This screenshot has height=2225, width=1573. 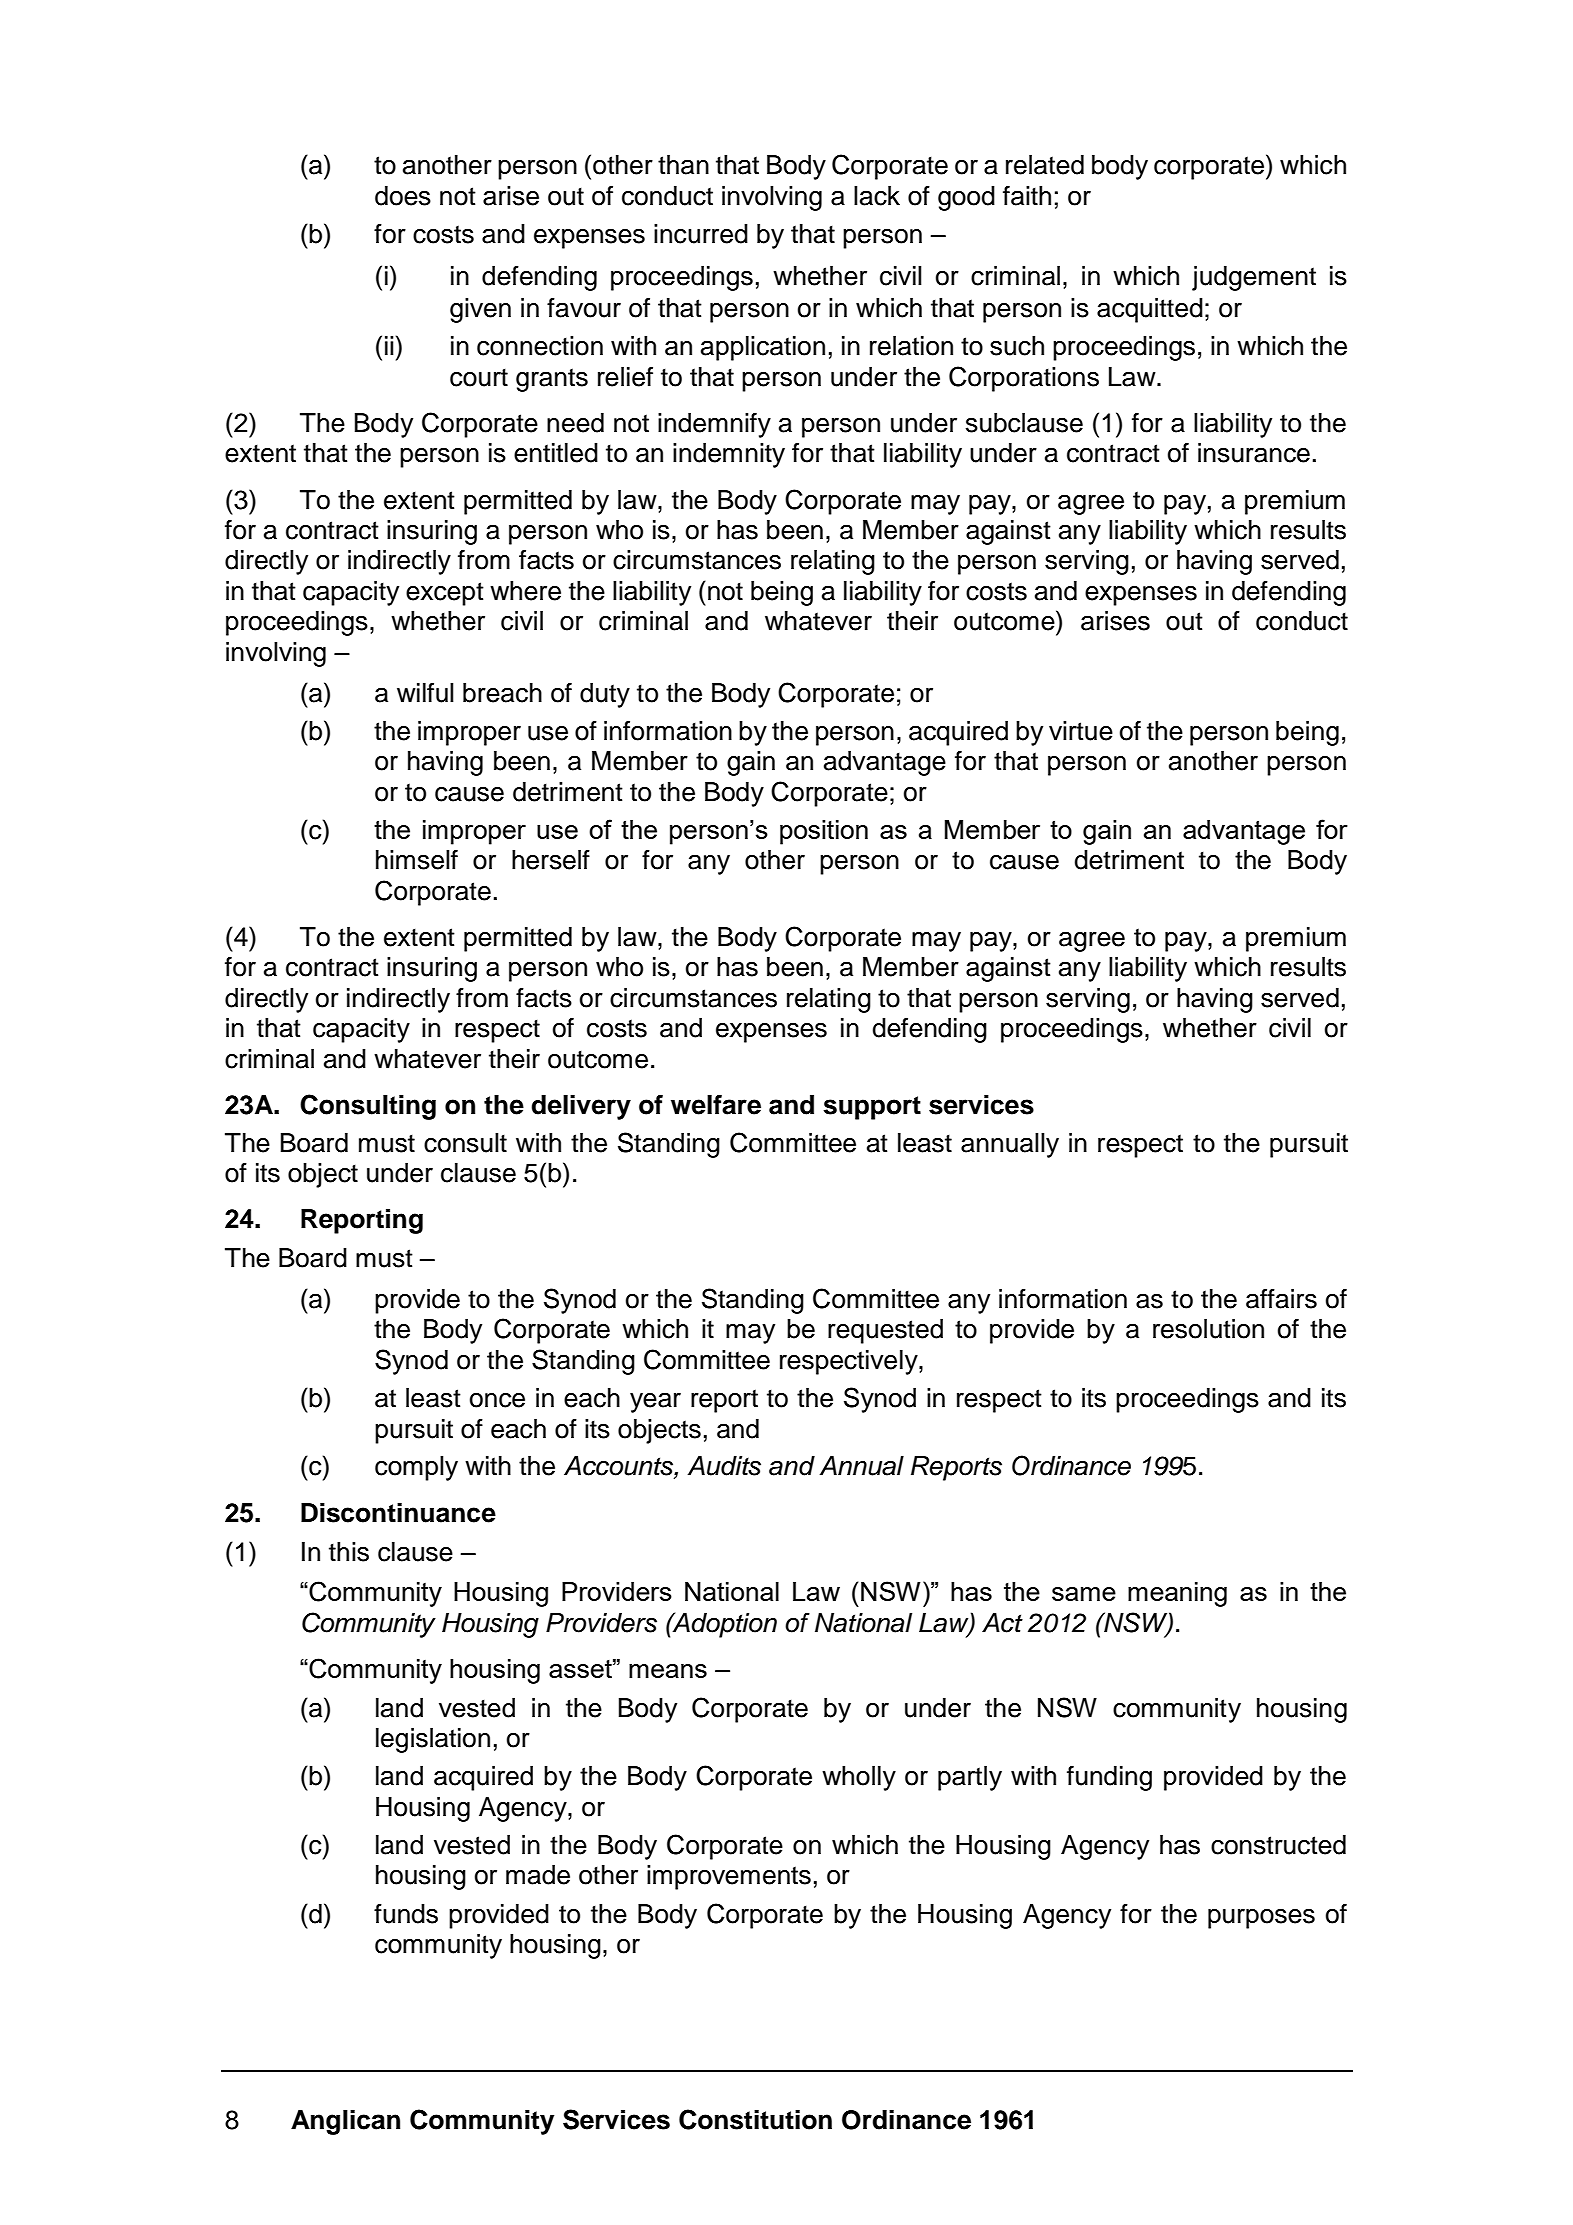 I want to click on does, so click(x=403, y=196).
